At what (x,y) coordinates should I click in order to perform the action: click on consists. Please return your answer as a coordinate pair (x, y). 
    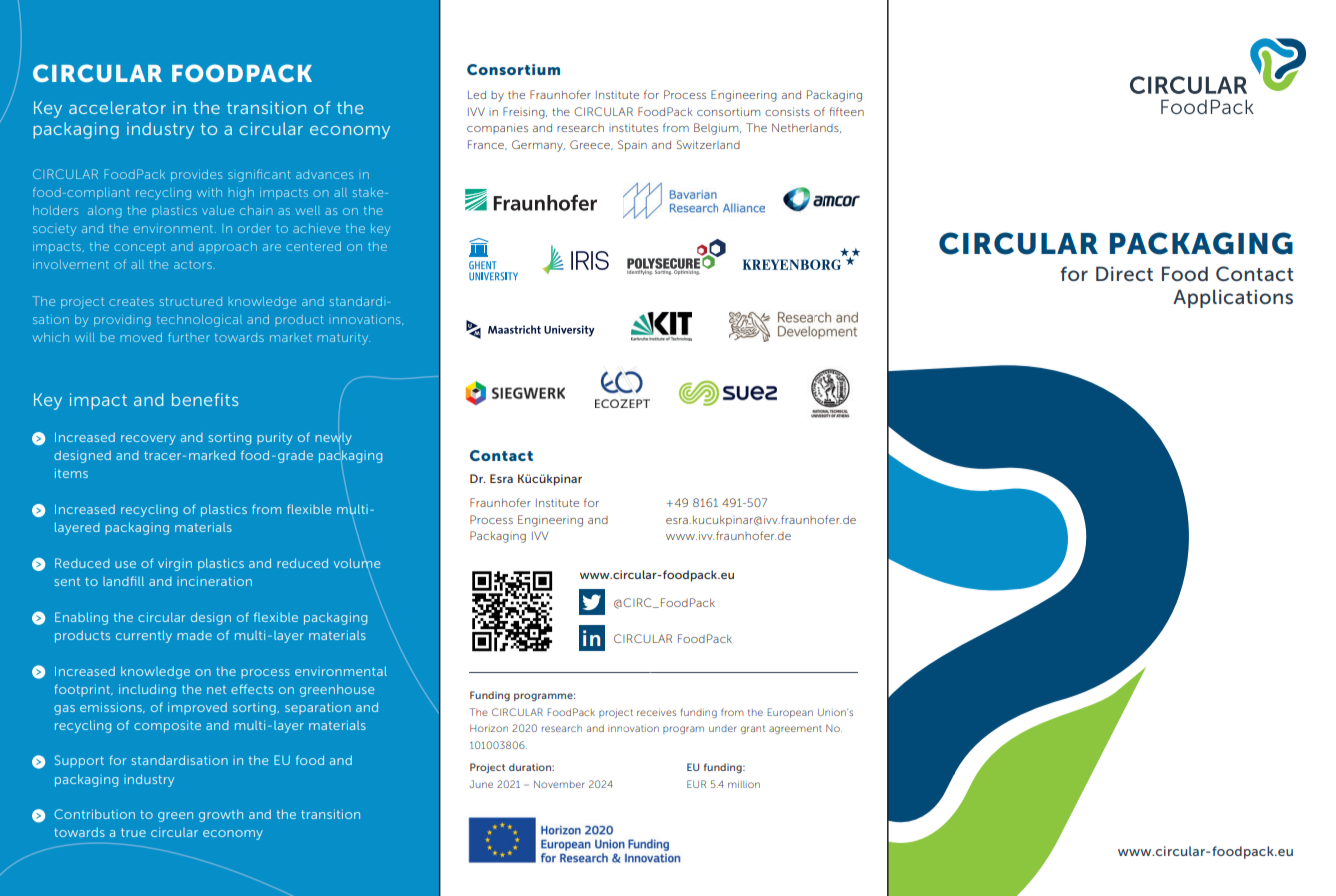
    Looking at the image, I should click on (787, 111).
